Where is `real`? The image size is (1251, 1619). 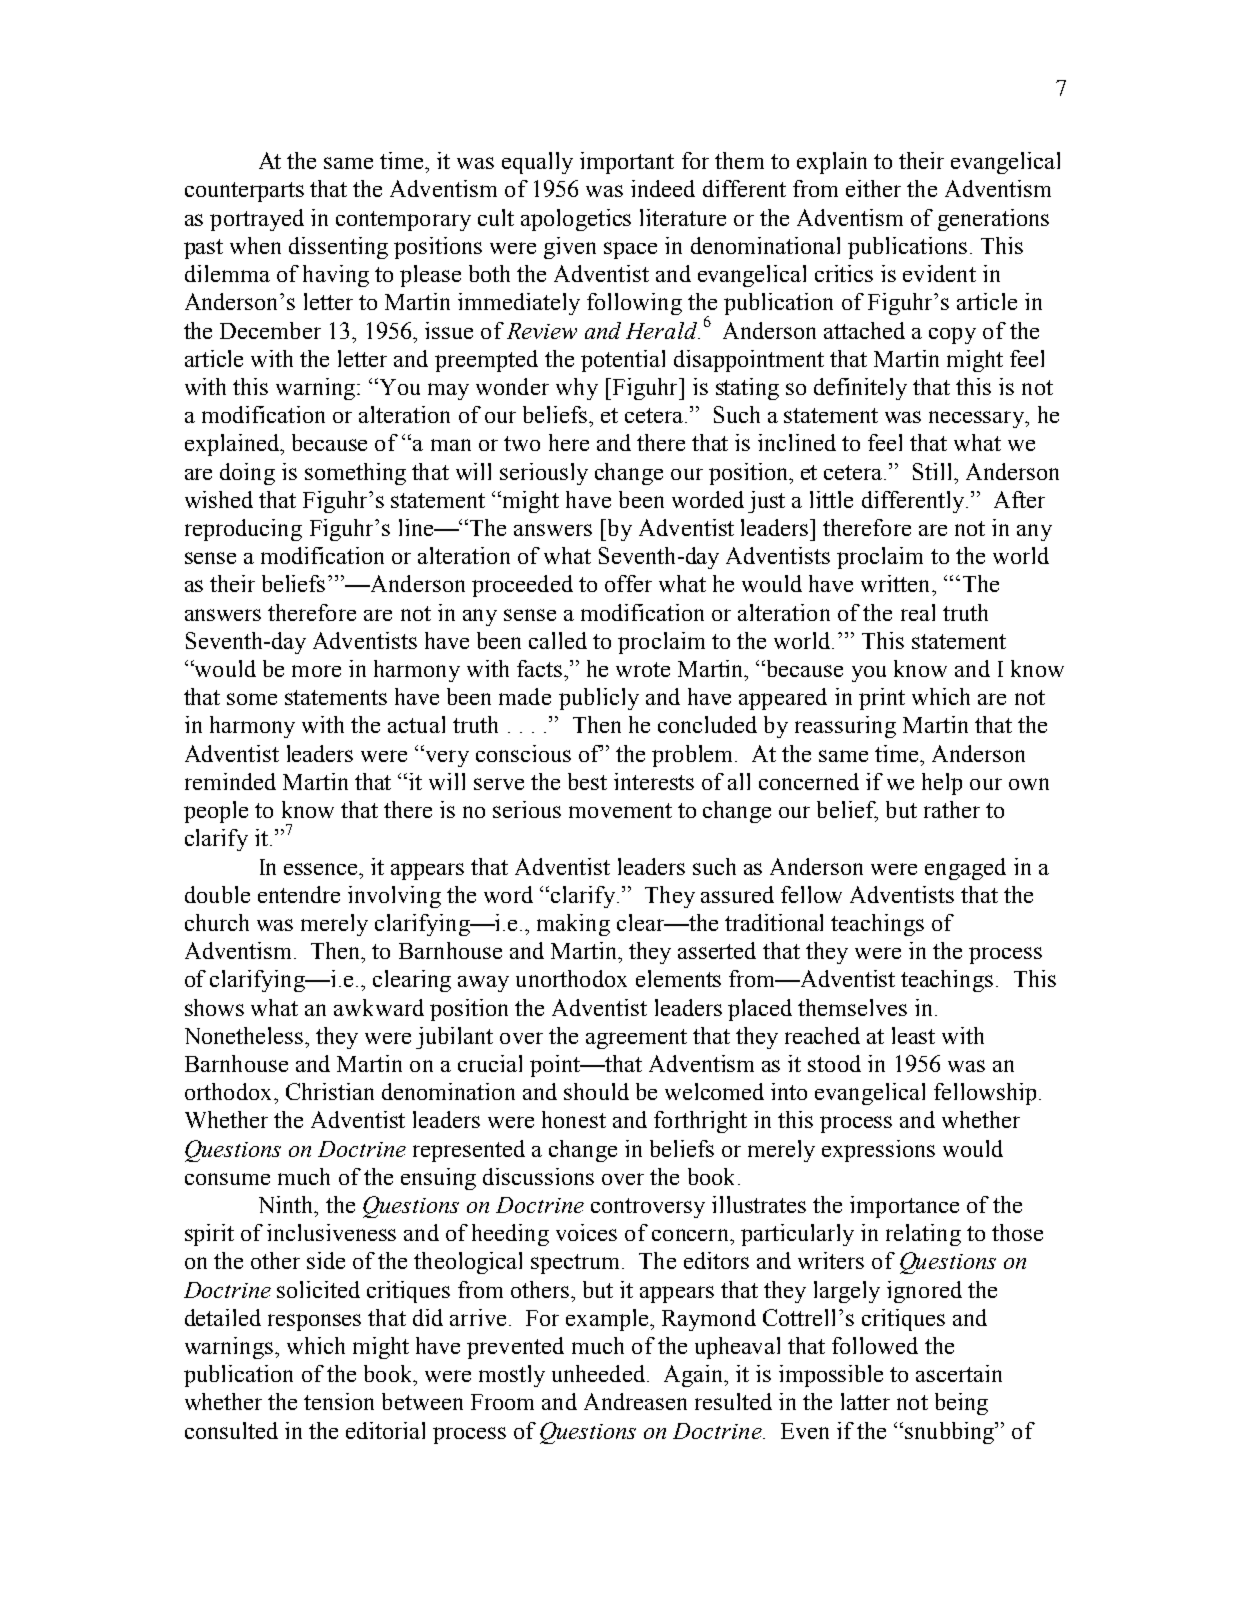 real is located at coordinates (918, 612).
